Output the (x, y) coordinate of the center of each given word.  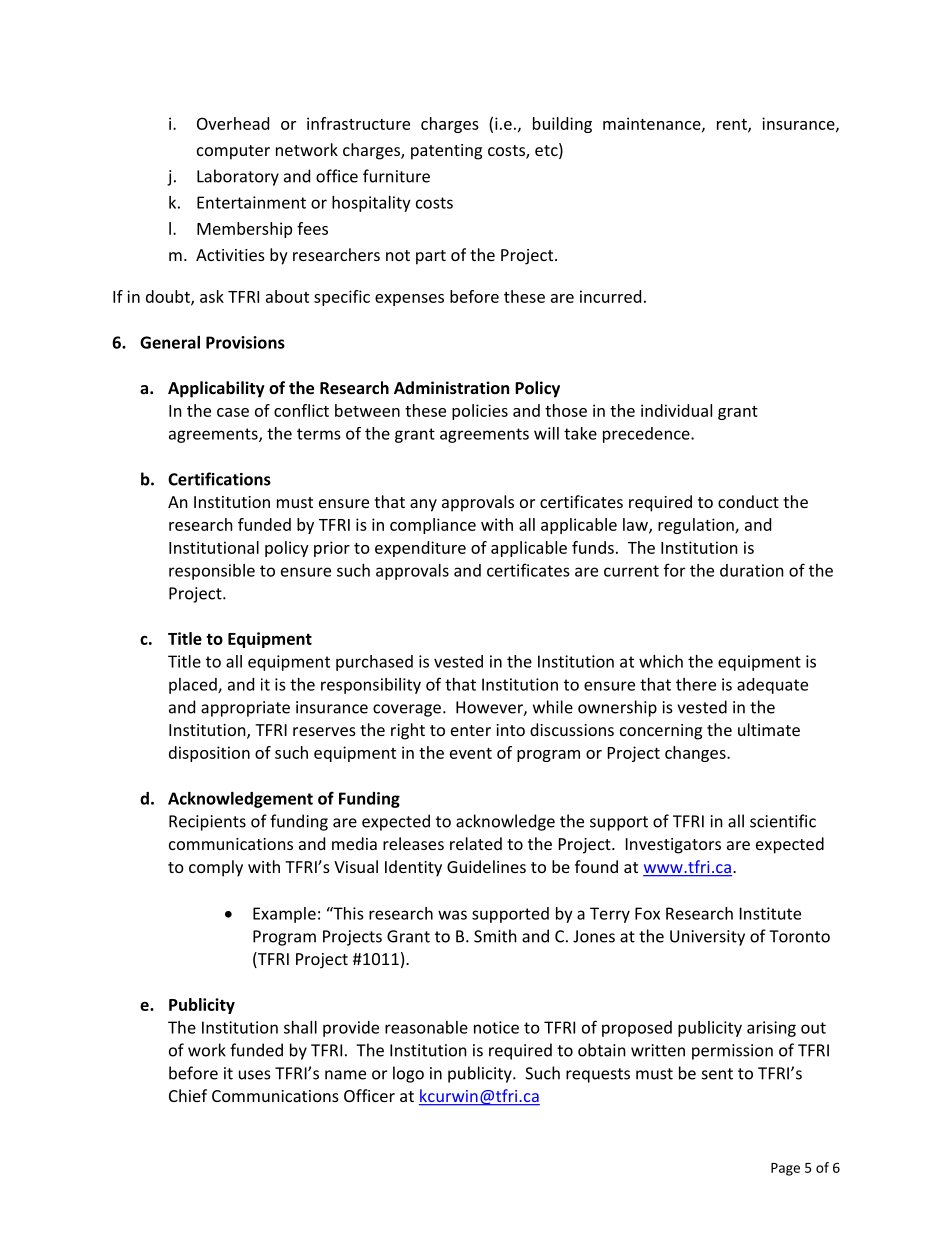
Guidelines (486, 866)
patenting (446, 152)
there (696, 684)
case (233, 412)
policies (480, 412)
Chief (188, 1095)
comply (216, 868)
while (553, 707)
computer (233, 152)
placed (194, 686)
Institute (770, 913)
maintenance (653, 124)
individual (676, 410)
